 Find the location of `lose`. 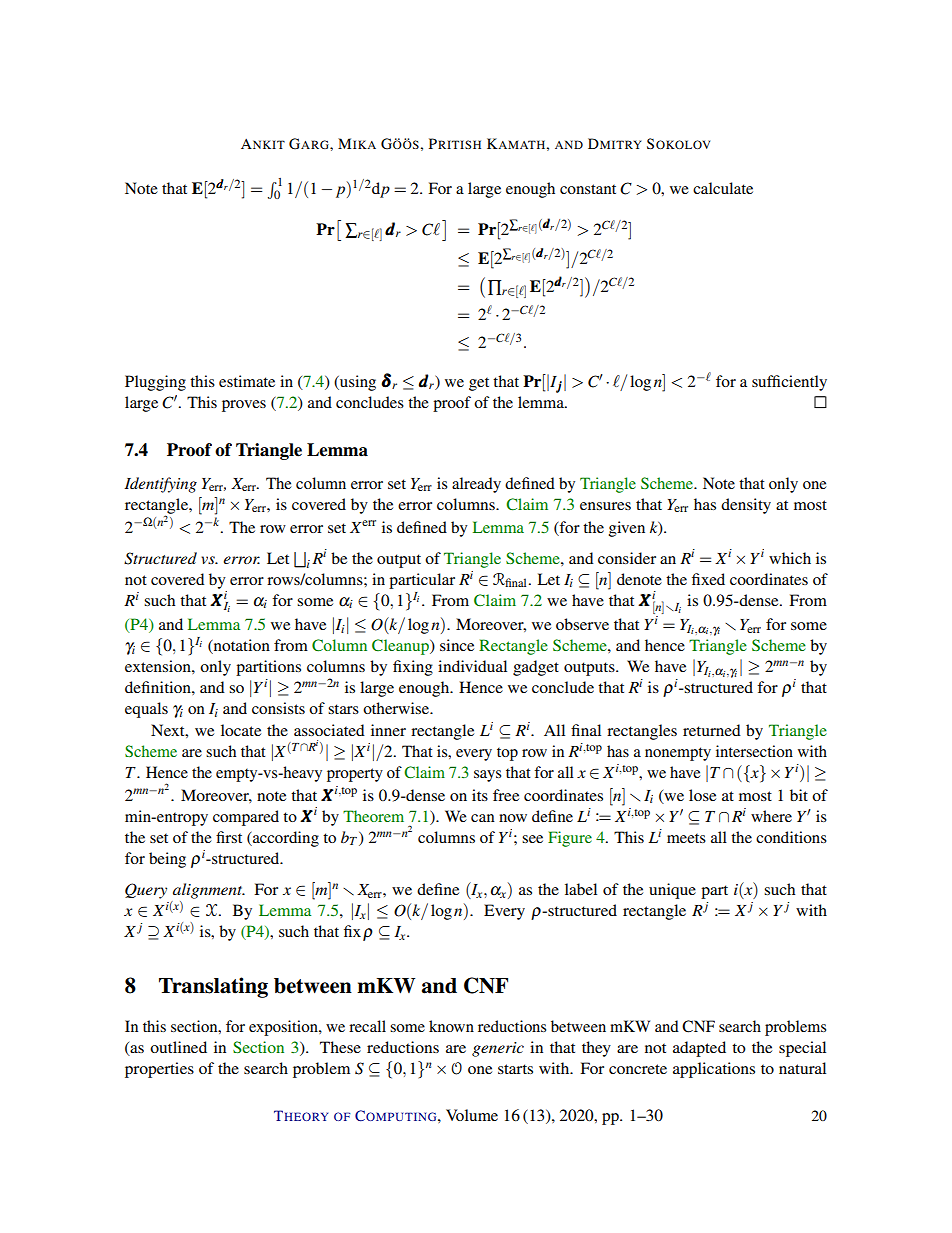

lose is located at coordinates (702, 795).
